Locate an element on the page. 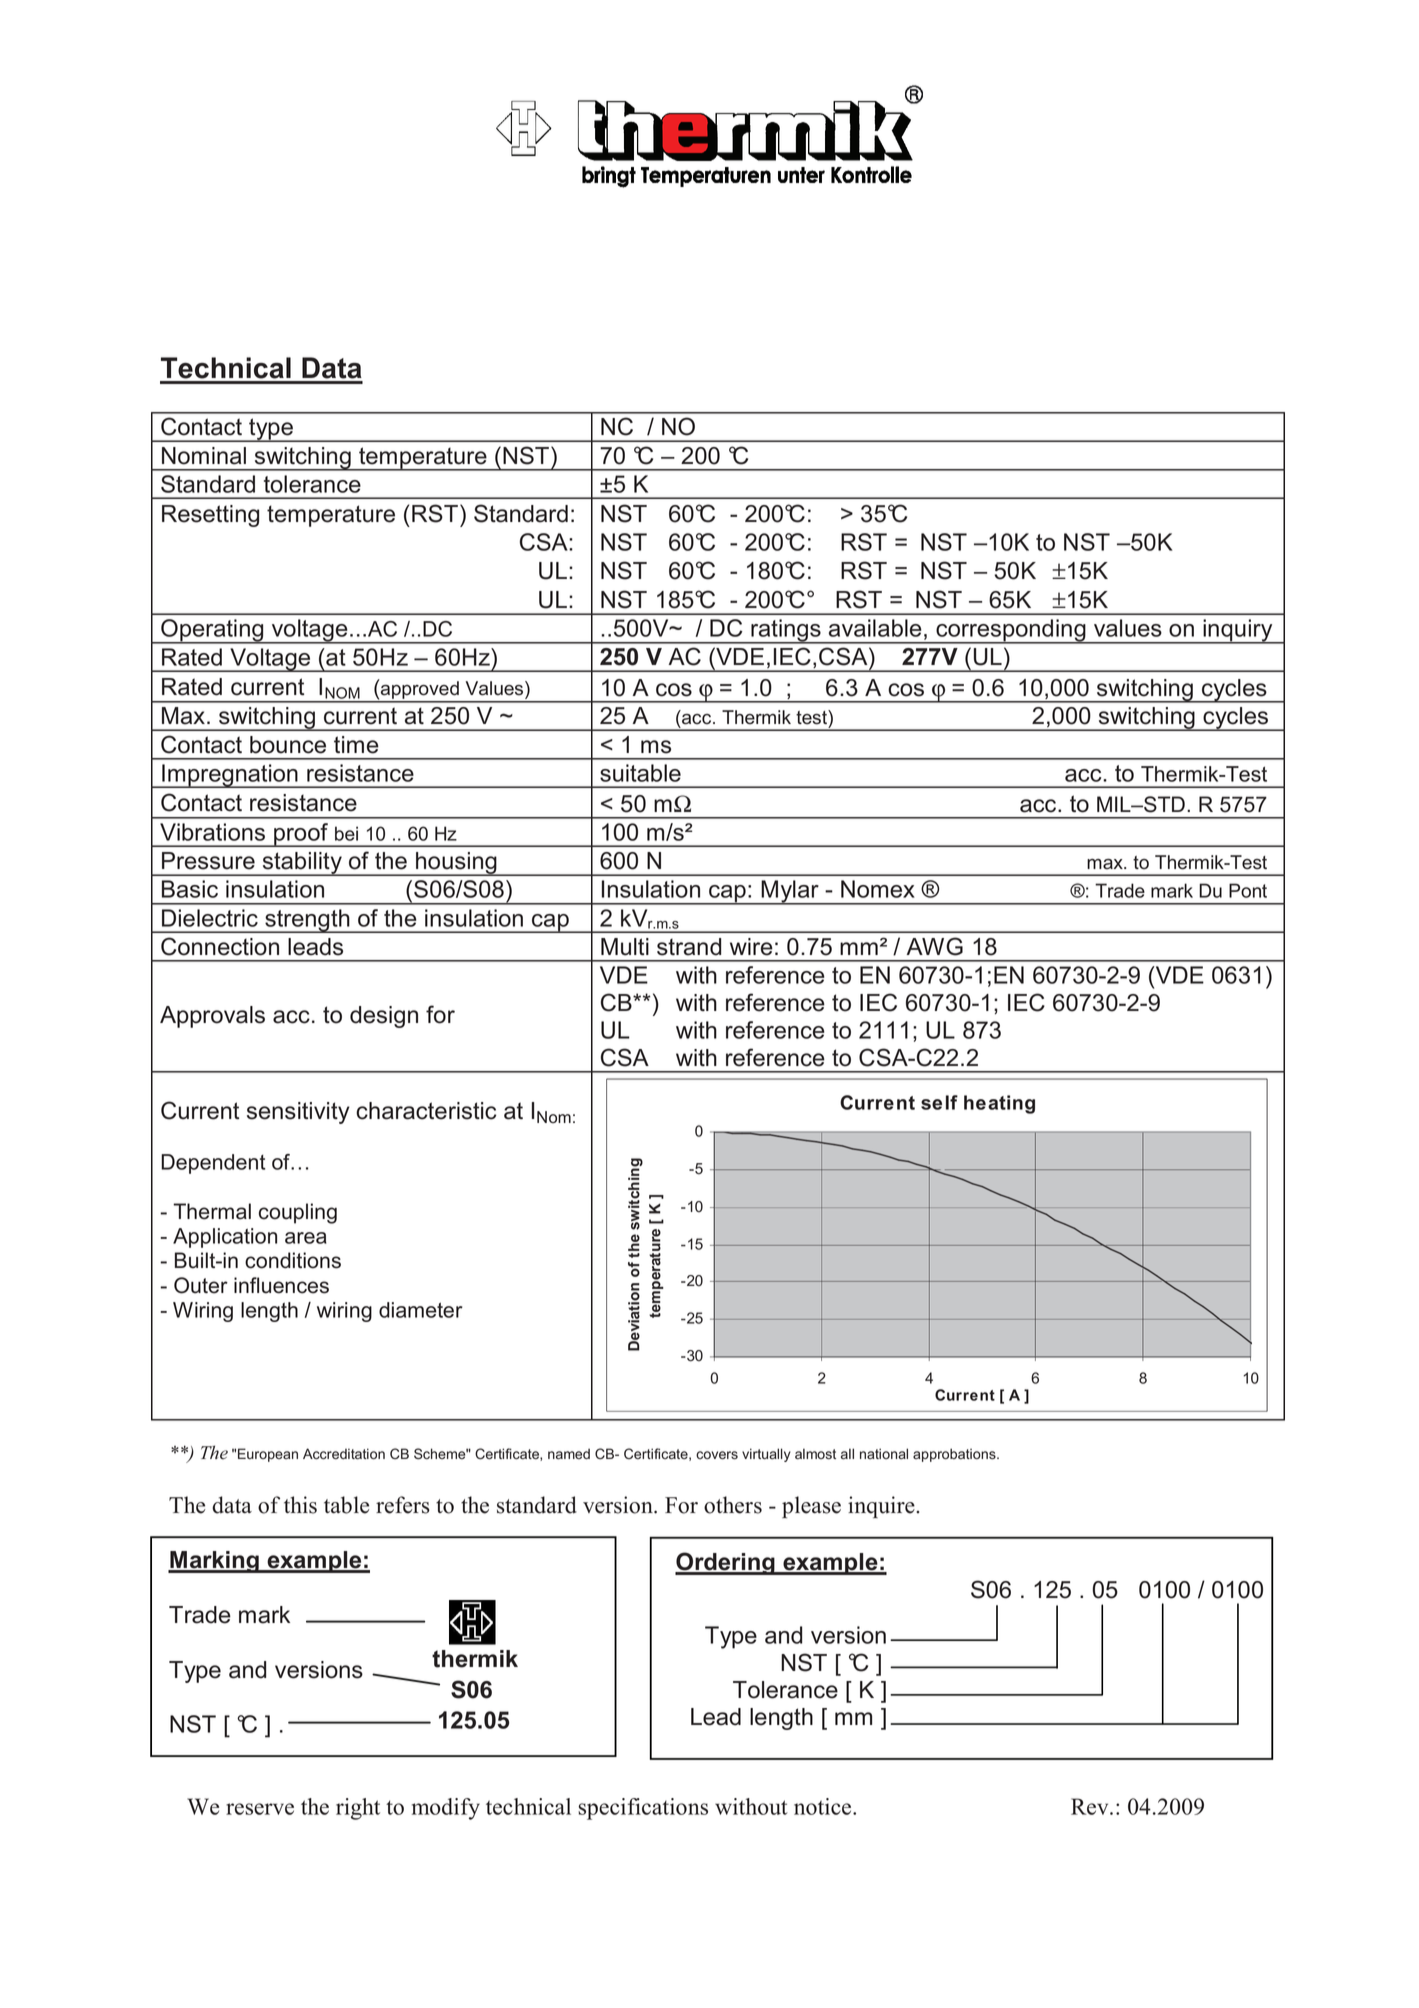 The image size is (1419, 2008). sensitivity is located at coordinates (298, 1113).
